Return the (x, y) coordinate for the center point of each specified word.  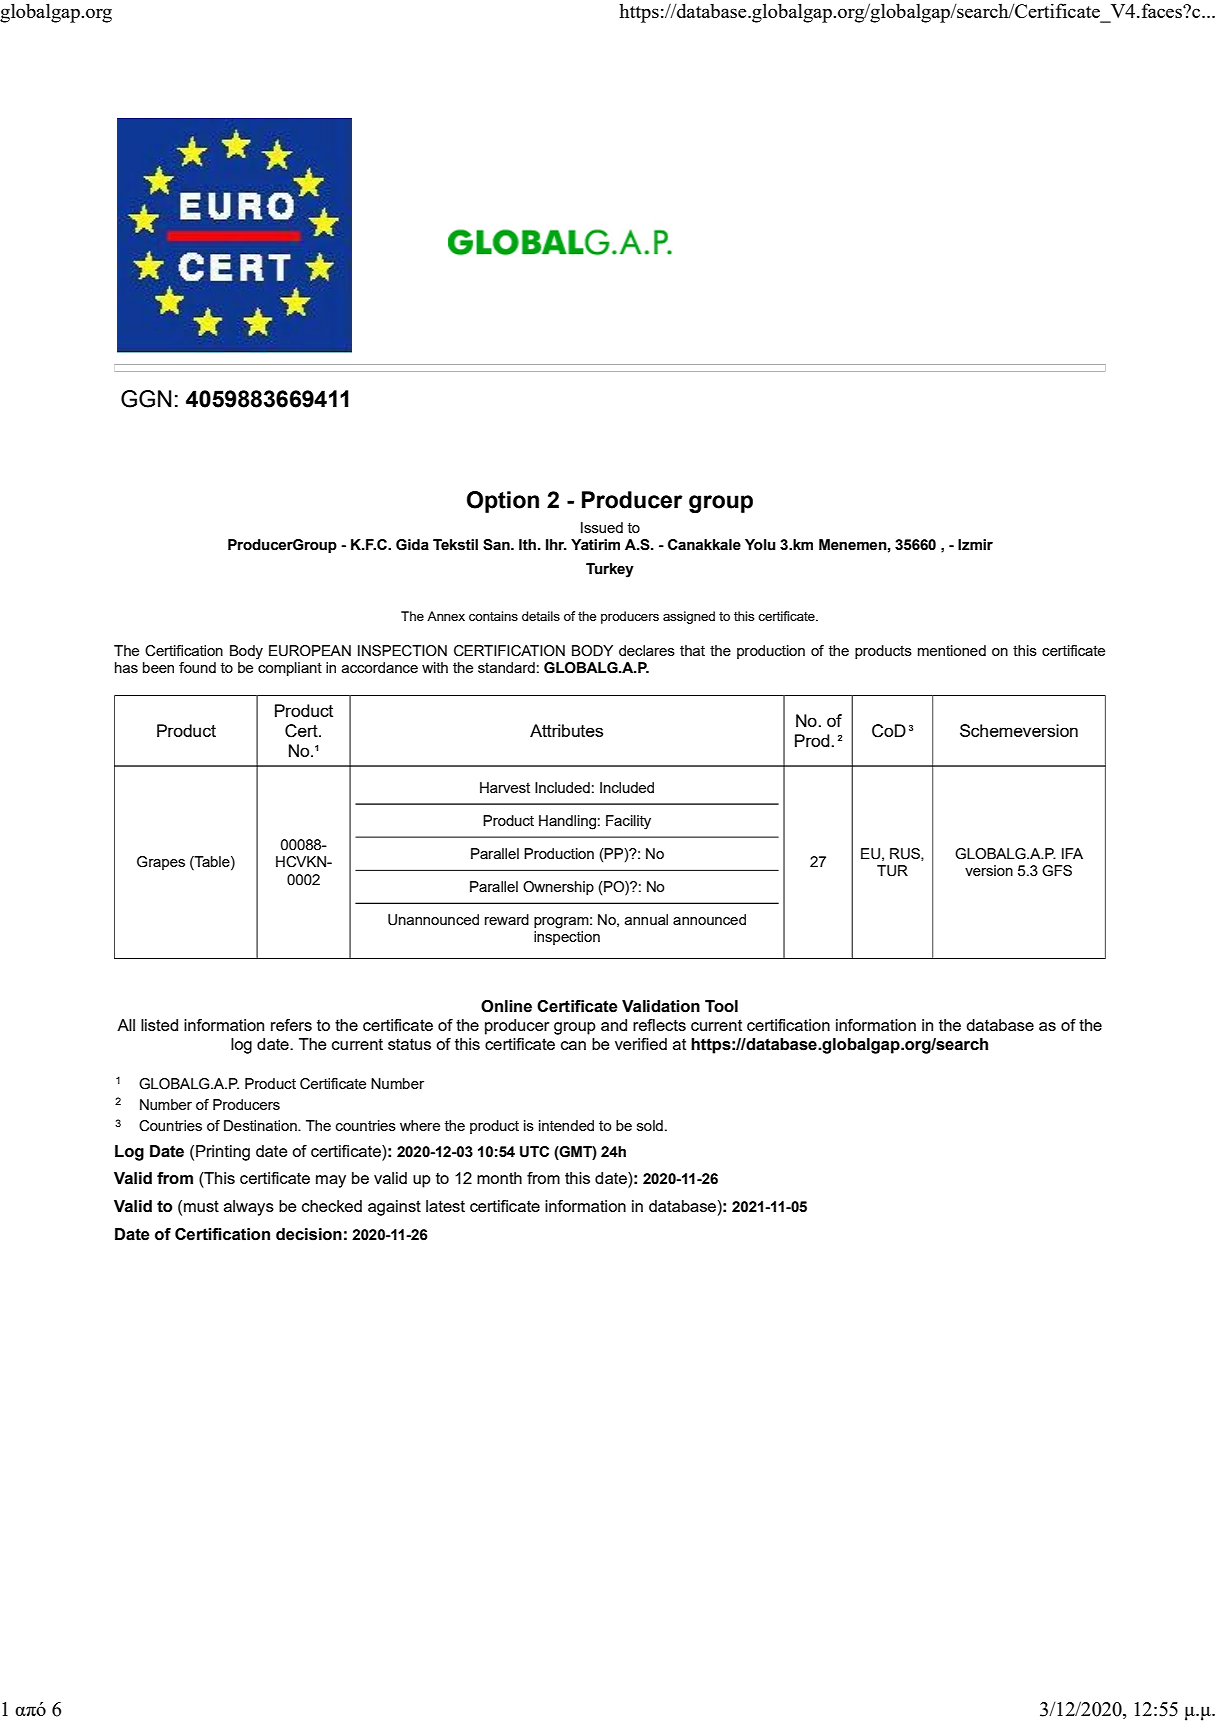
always (249, 1208)
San (497, 545)
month (499, 1178)
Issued (602, 527)
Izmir (975, 544)
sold (650, 1125)
